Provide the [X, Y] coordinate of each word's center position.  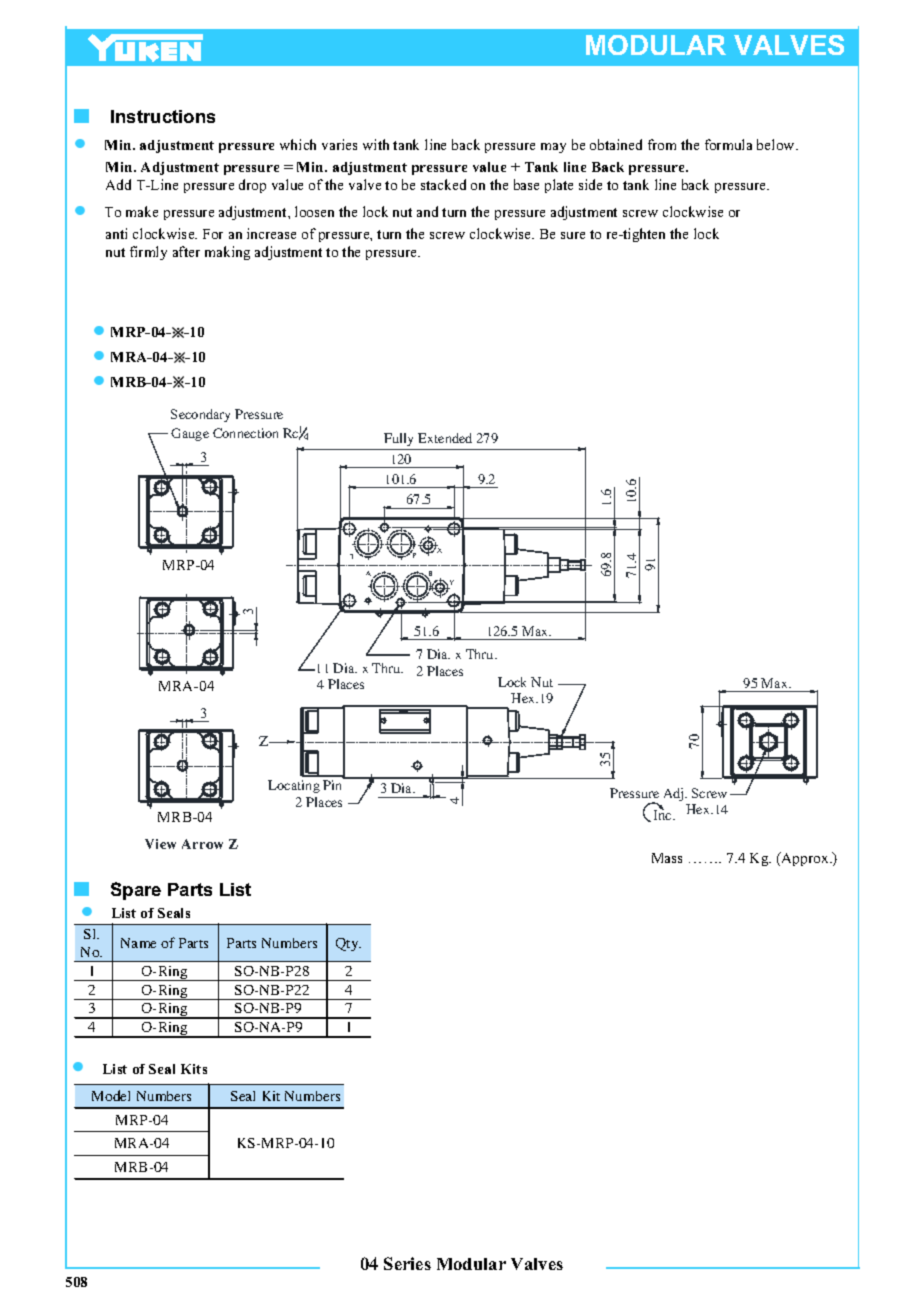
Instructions [163, 116]
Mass [667, 858]
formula [728, 144]
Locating [294, 786]
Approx [805, 859]
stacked [443, 184]
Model [111, 1095]
